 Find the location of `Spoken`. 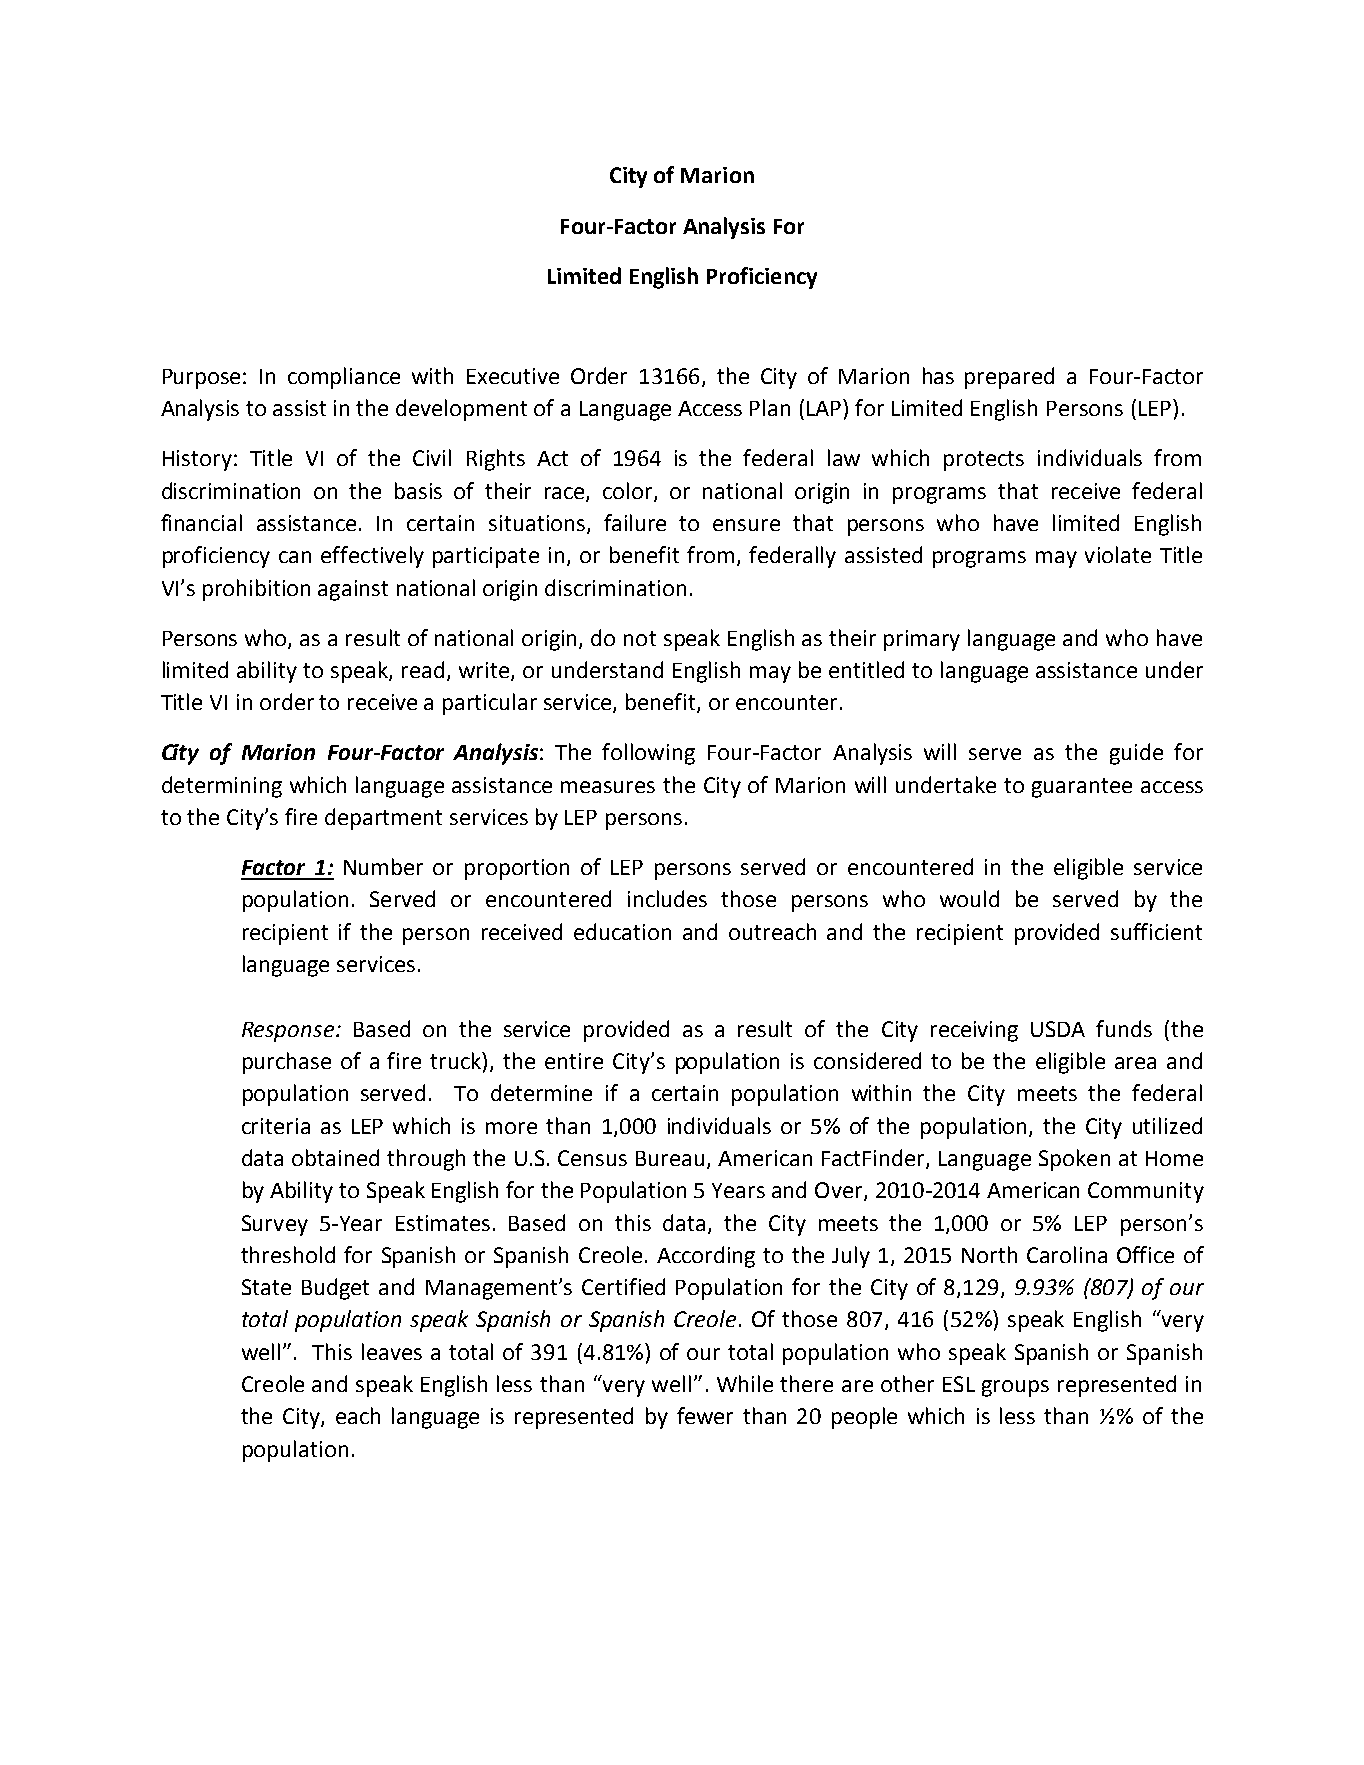

Spoken is located at coordinates (1074, 1160).
